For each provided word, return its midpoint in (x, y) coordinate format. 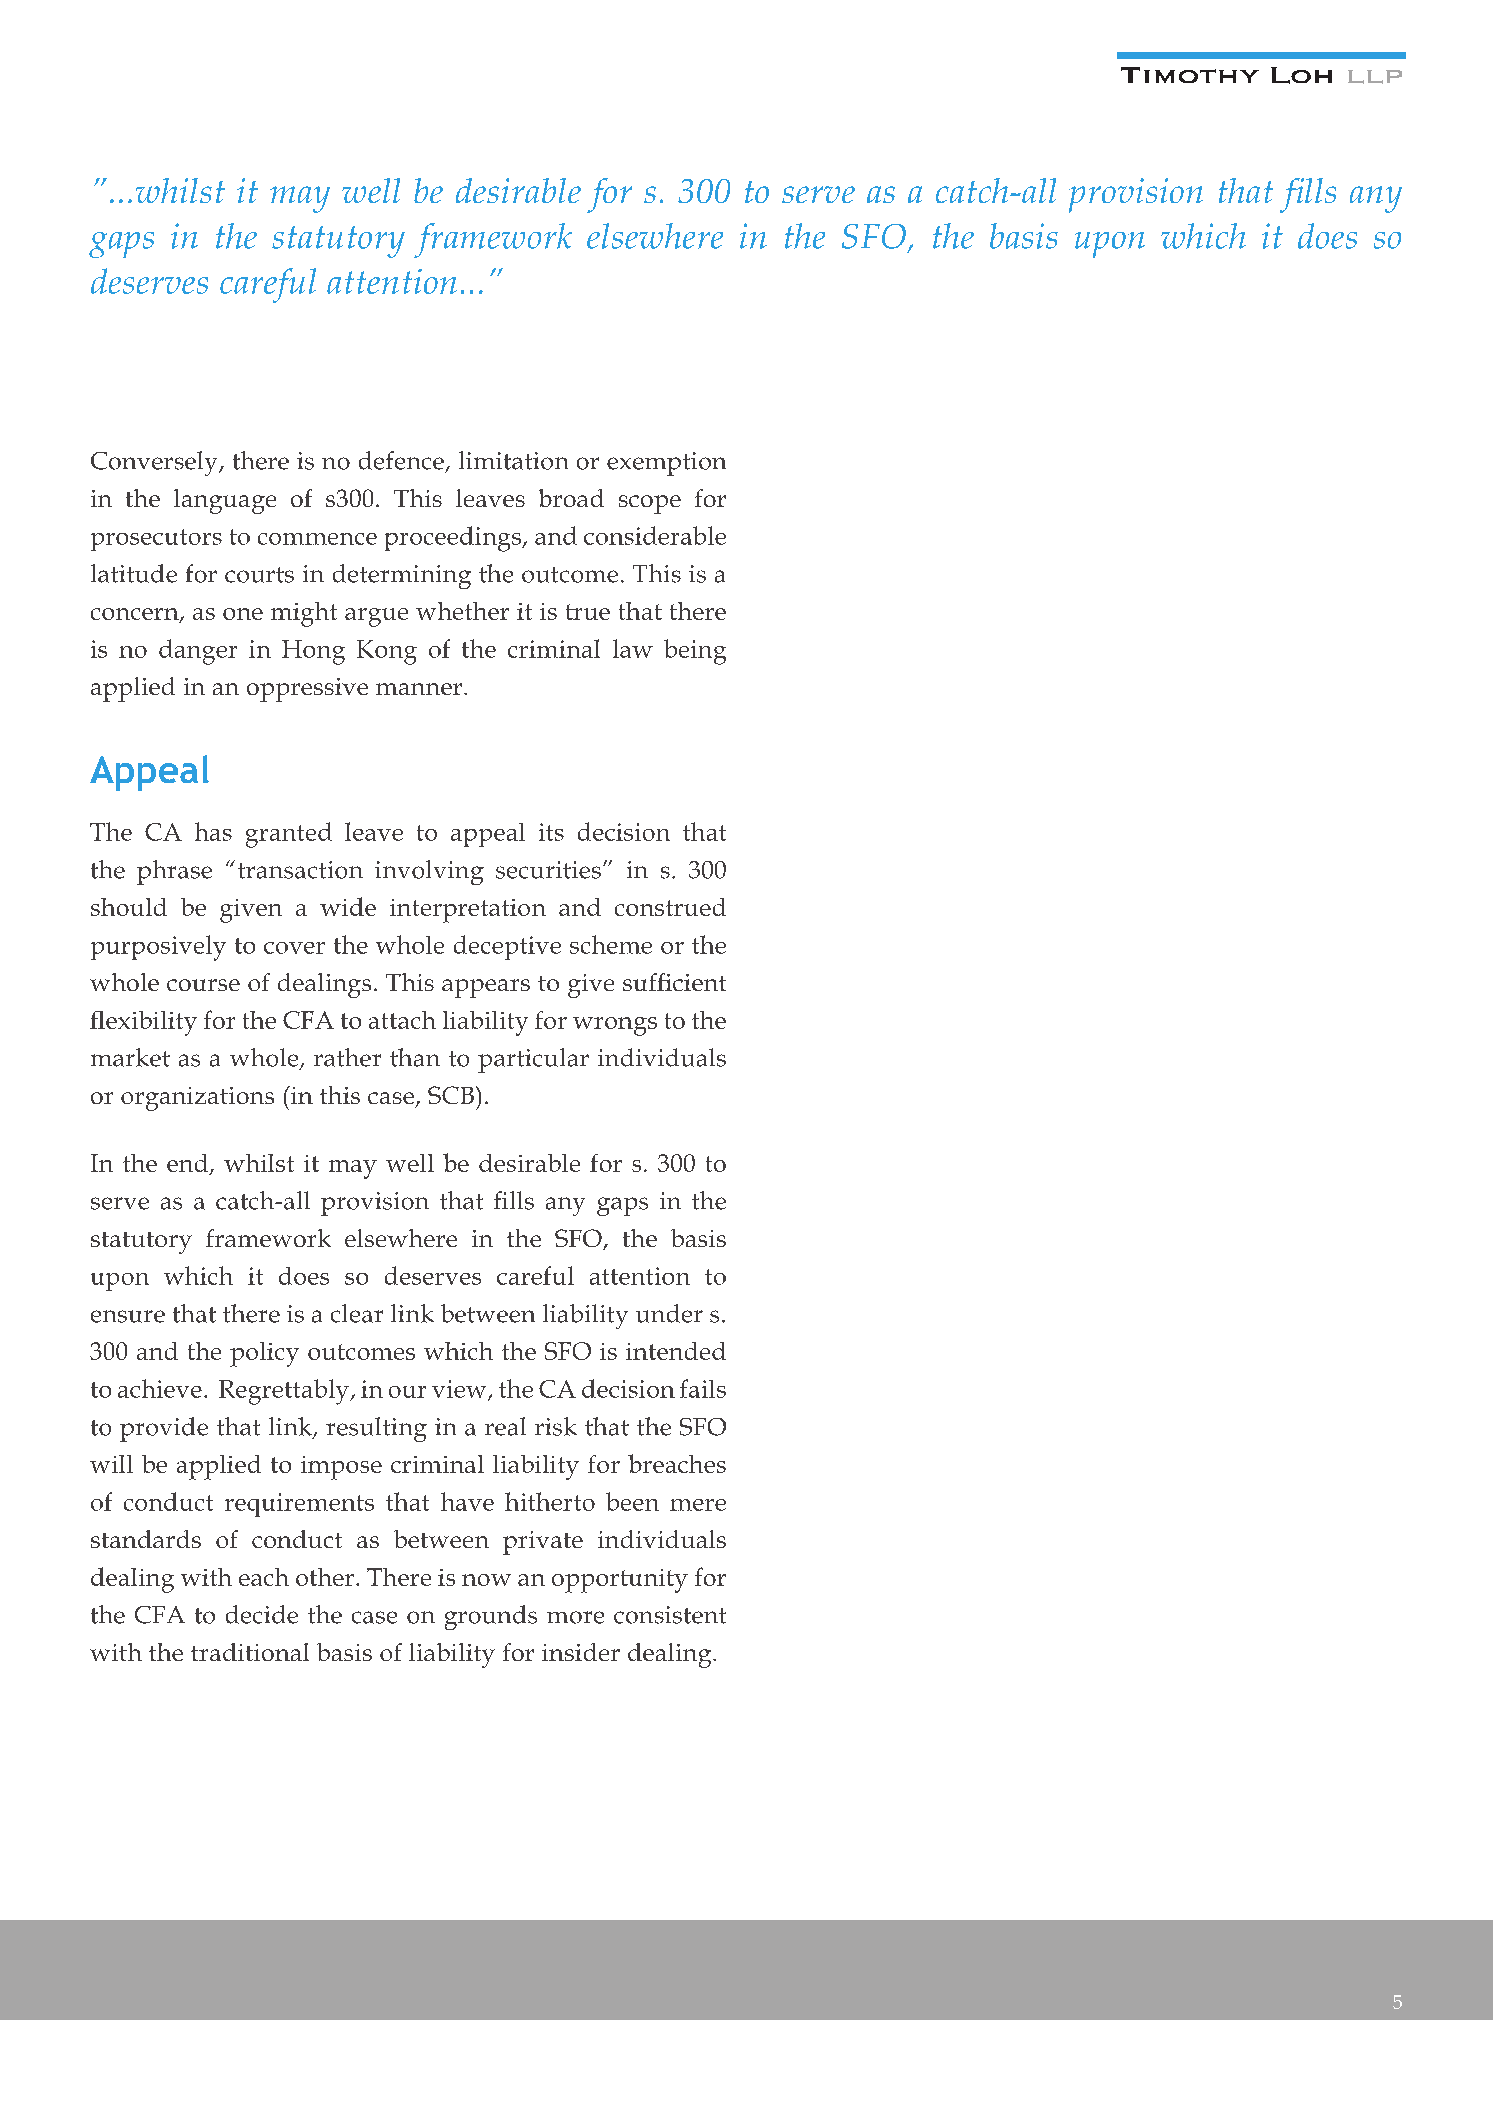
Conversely (155, 463)
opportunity (620, 1581)
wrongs (615, 1026)
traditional (250, 1652)
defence (401, 460)
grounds (491, 1617)
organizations (197, 1099)
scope (650, 504)
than (415, 1057)
